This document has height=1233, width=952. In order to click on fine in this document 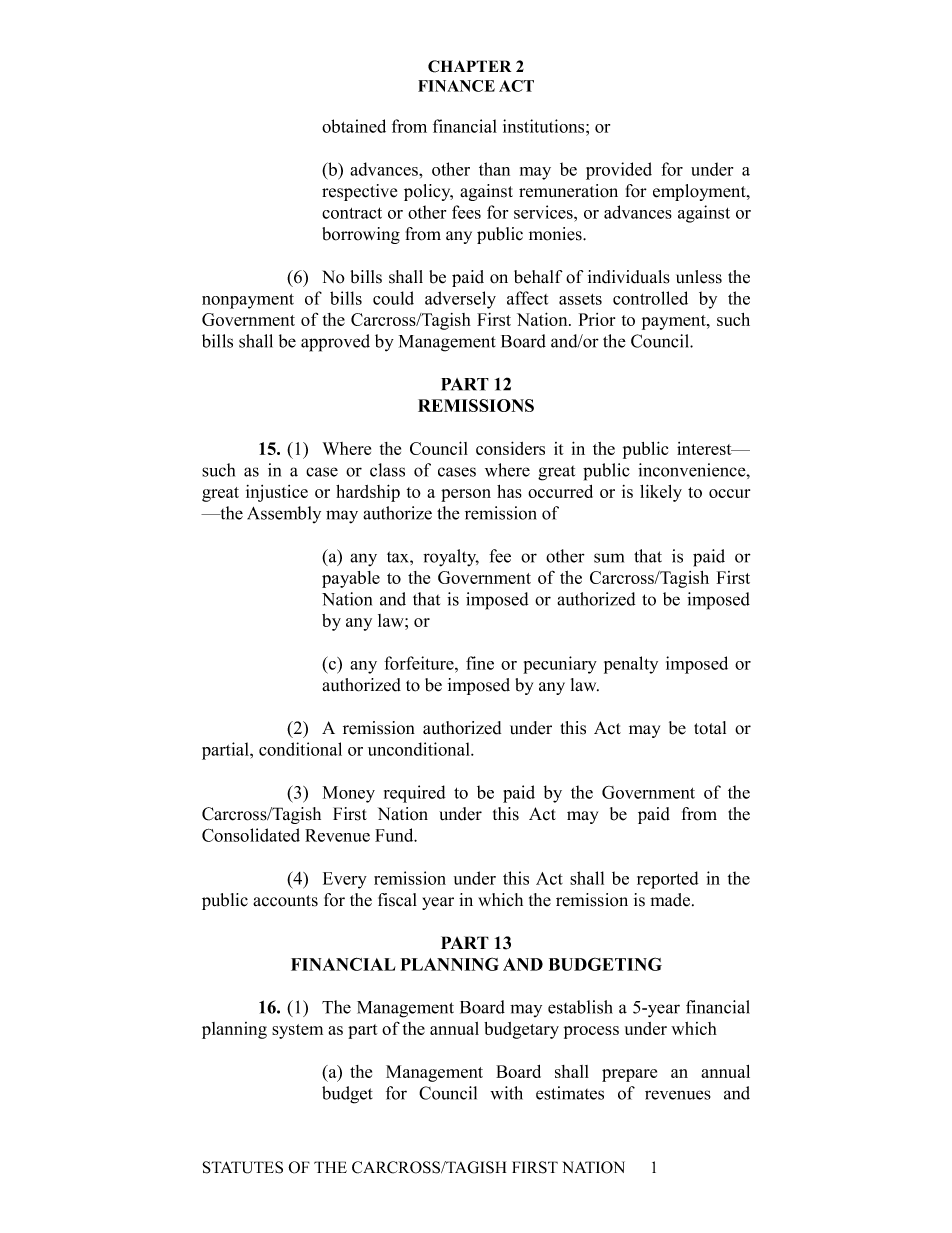, I will do `click(480, 663)`.
